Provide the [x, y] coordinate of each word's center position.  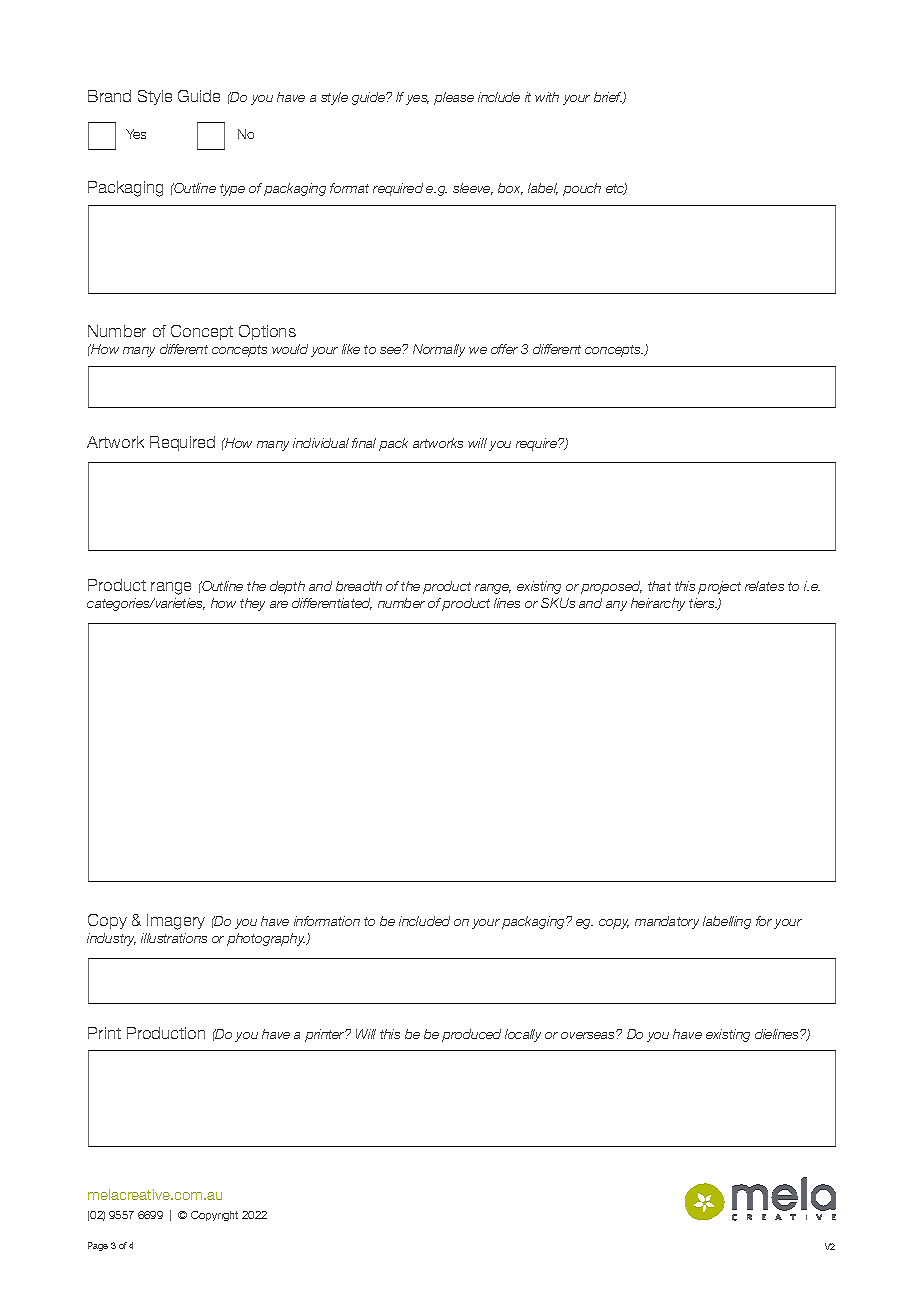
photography [267, 939]
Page [98, 1246]
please [454, 98]
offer [504, 349]
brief [609, 98]
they [252, 604]
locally [523, 1035]
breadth [359, 586]
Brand [109, 96]
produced [471, 1035]
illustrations [174, 938]
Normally [439, 350]
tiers [703, 603]
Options [267, 332]
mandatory [667, 922]
